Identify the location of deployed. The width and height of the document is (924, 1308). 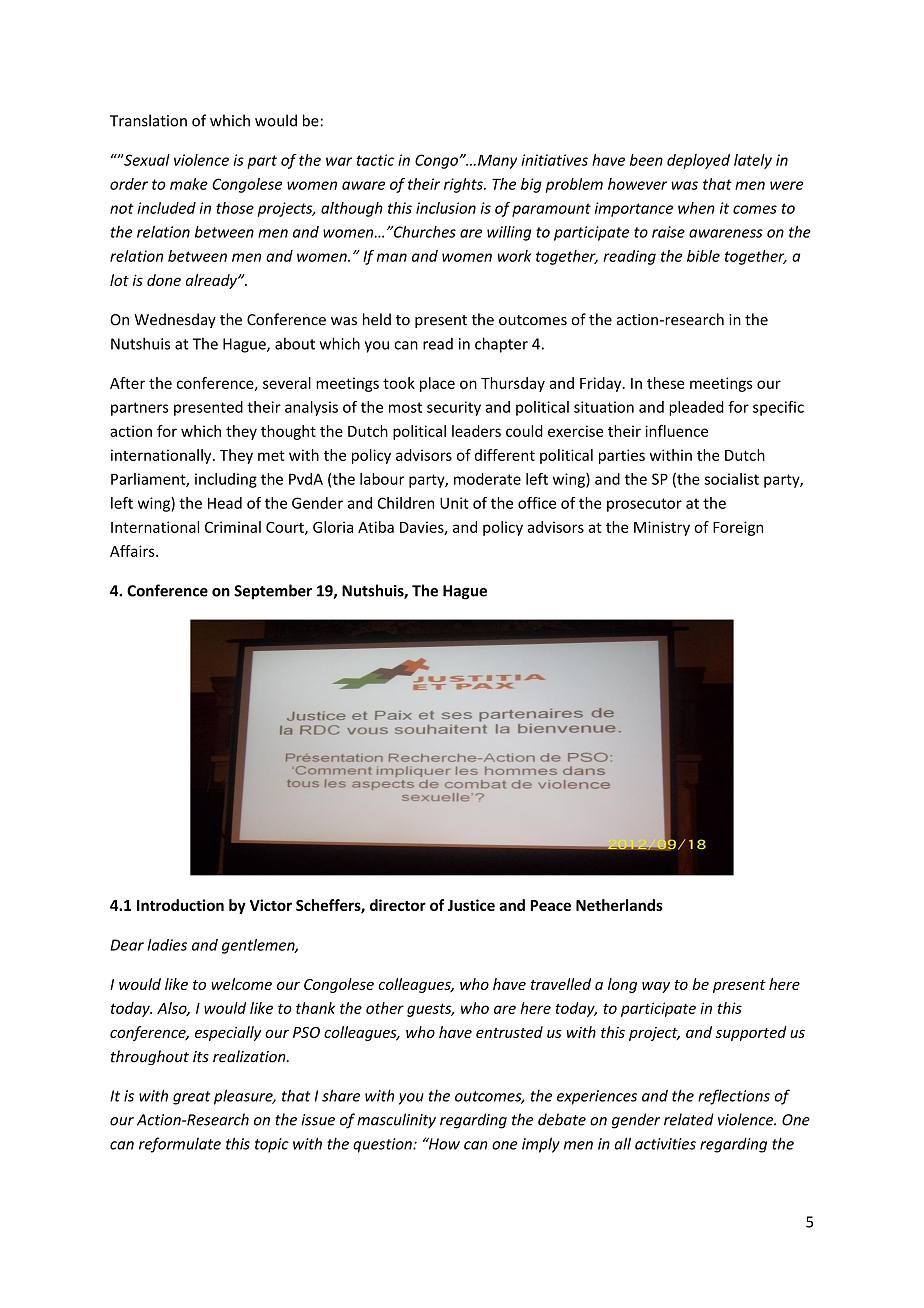
(698, 161).
